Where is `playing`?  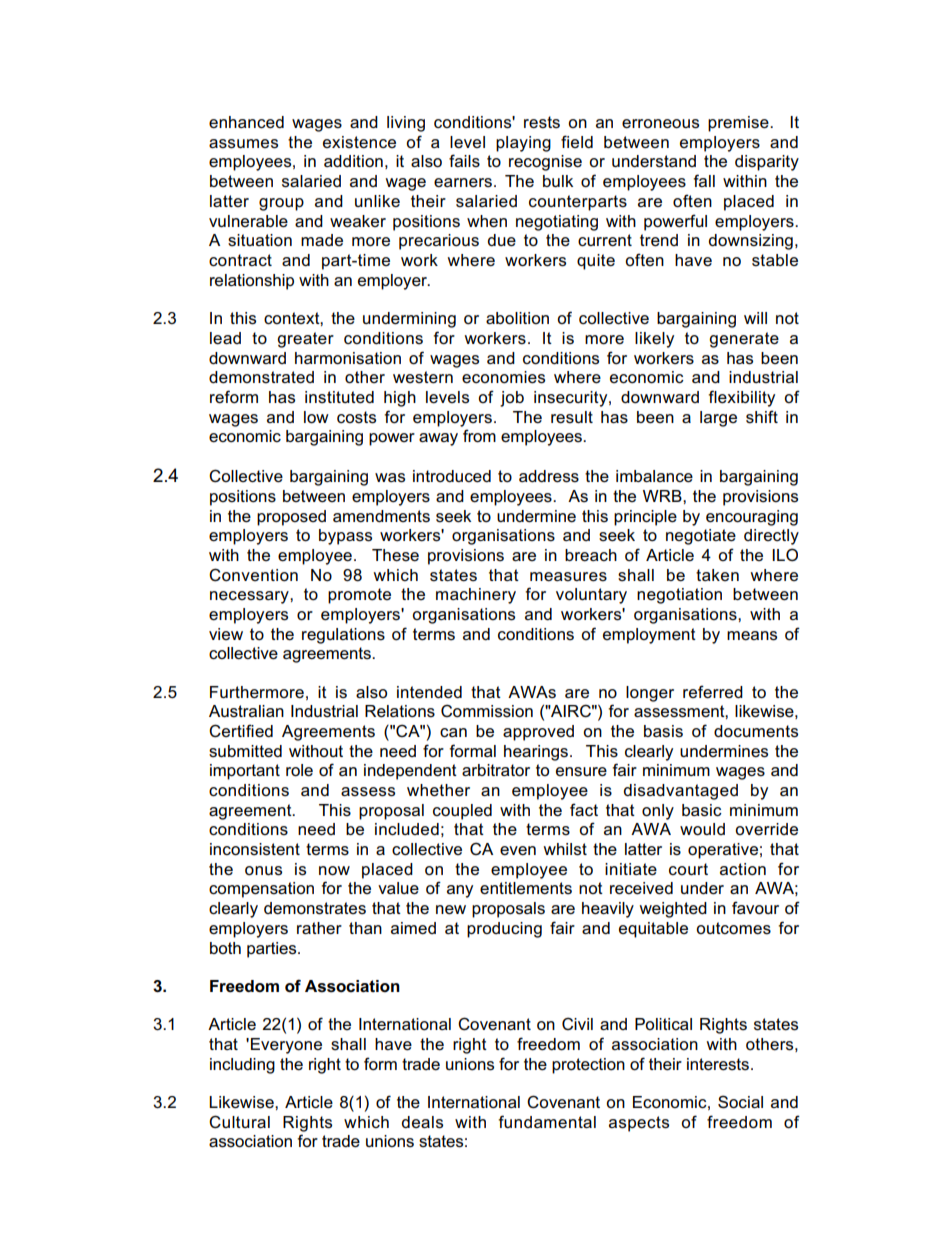 playing is located at coordinates (523, 144).
